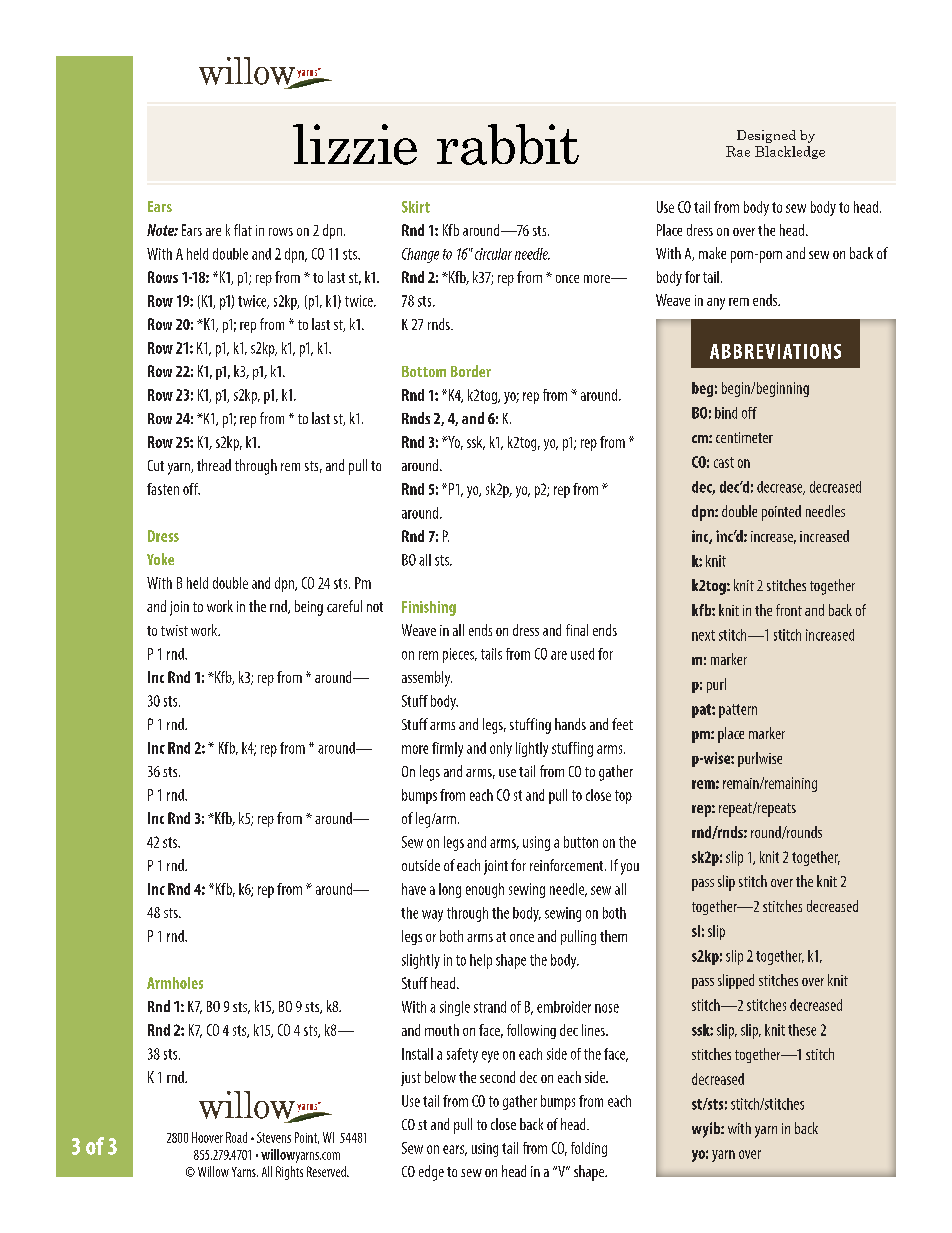 The height and width of the screenshot is (1233, 952). What do you see at coordinates (501, 749) in the screenshot?
I see `only` at bounding box center [501, 749].
